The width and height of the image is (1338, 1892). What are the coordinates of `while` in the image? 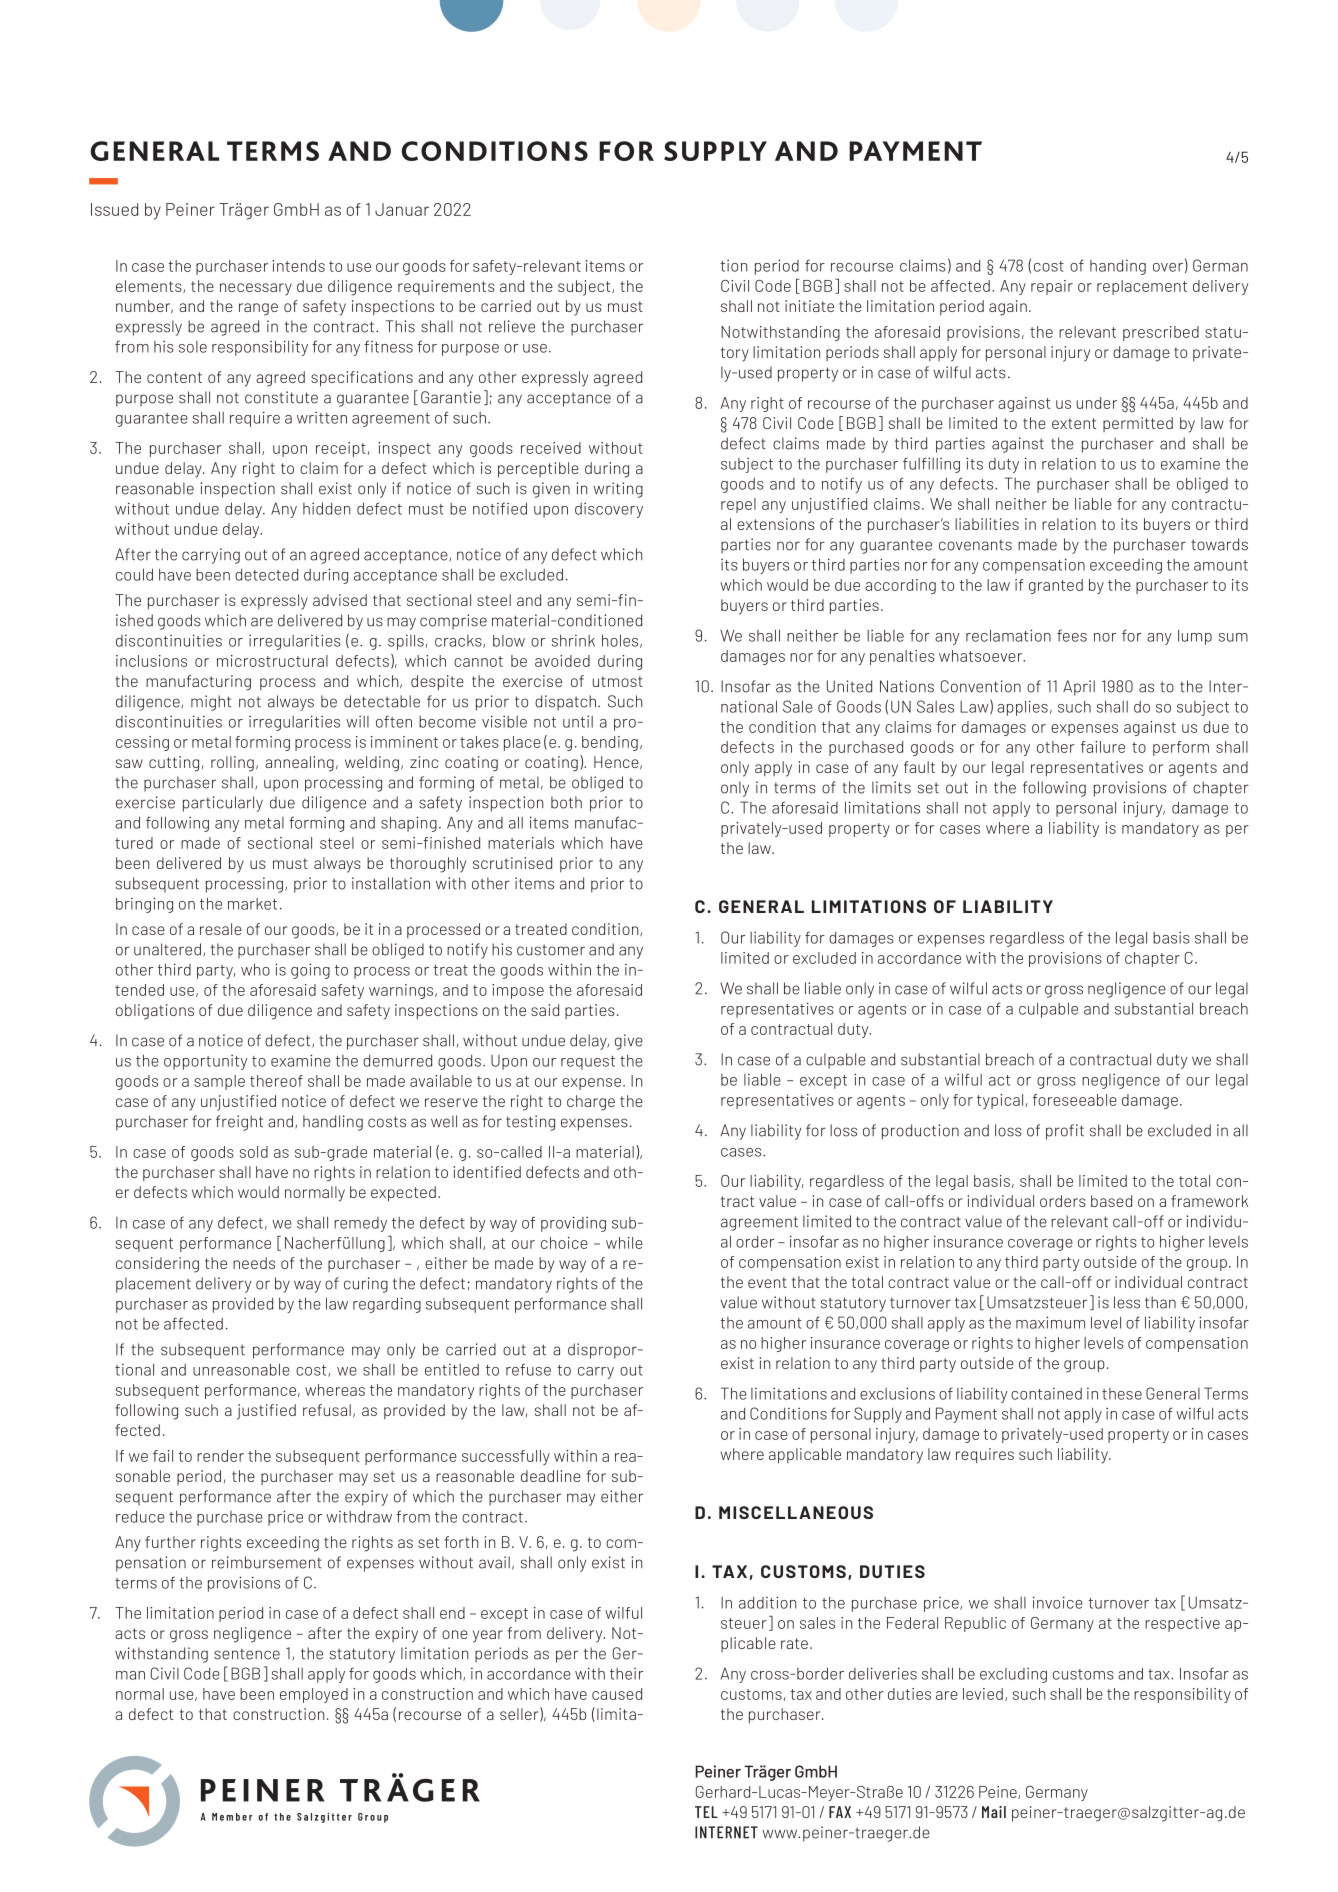 It's located at (624, 1243).
